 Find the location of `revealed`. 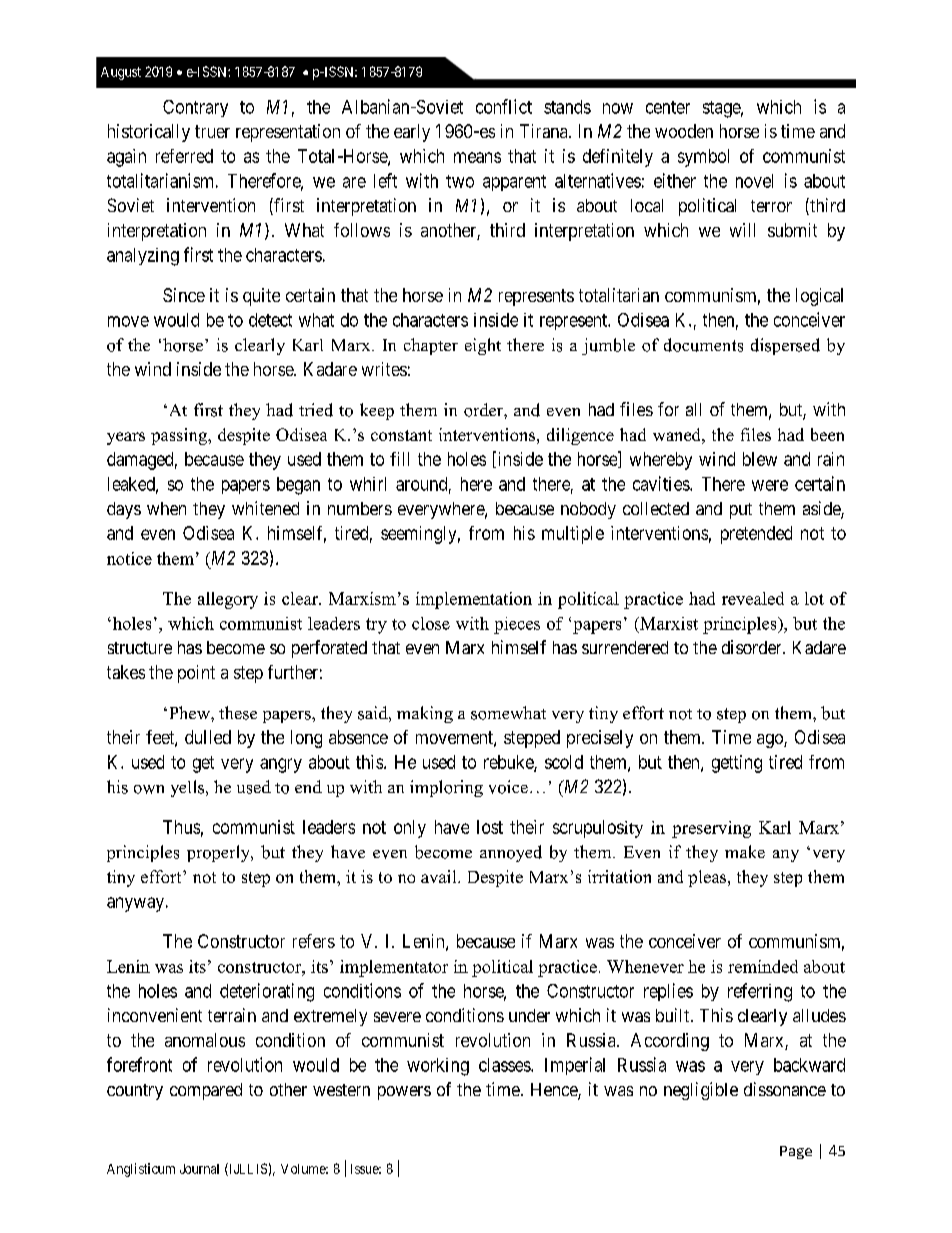

revealed is located at coordinates (753, 598).
